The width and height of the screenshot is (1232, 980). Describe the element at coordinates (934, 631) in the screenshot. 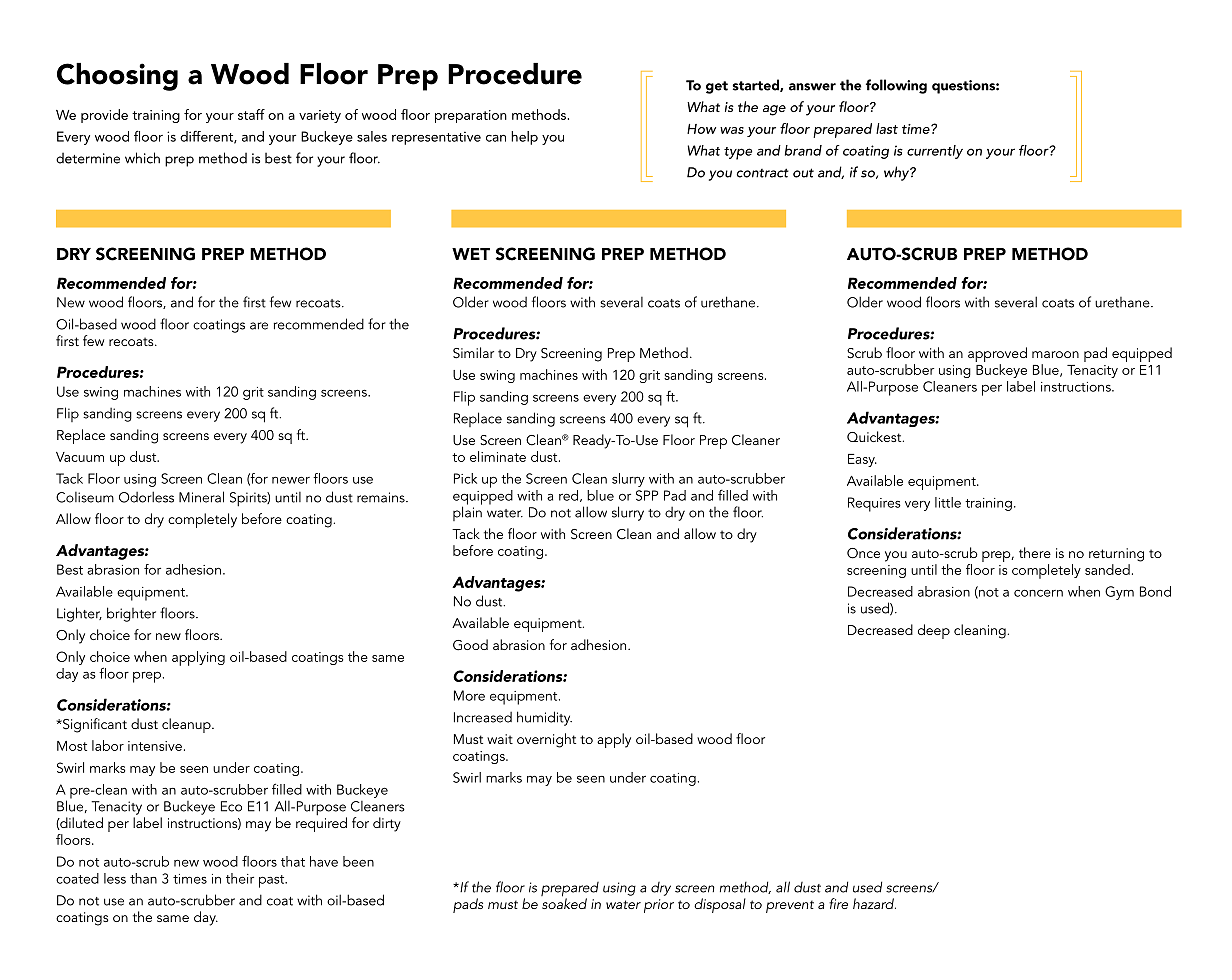

I see `deep` at that location.
